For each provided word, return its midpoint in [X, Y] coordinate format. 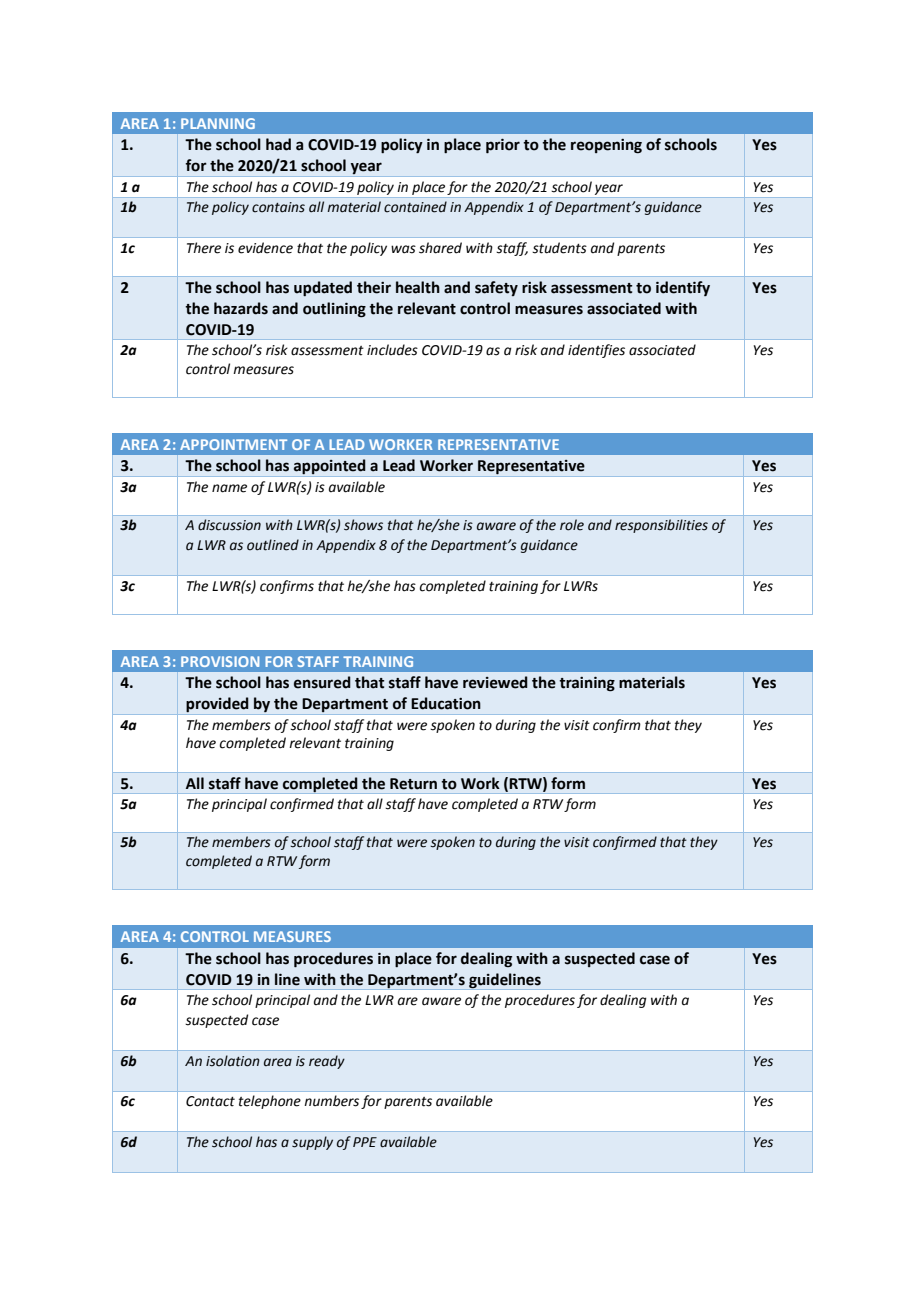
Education [446, 703]
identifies [596, 351]
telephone [270, 1102]
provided [218, 706]
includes [392, 350]
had [278, 144]
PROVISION [220, 661]
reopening [606, 146]
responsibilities [661, 526]
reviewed [495, 682]
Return [413, 784]
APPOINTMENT [233, 444]
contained [415, 207]
